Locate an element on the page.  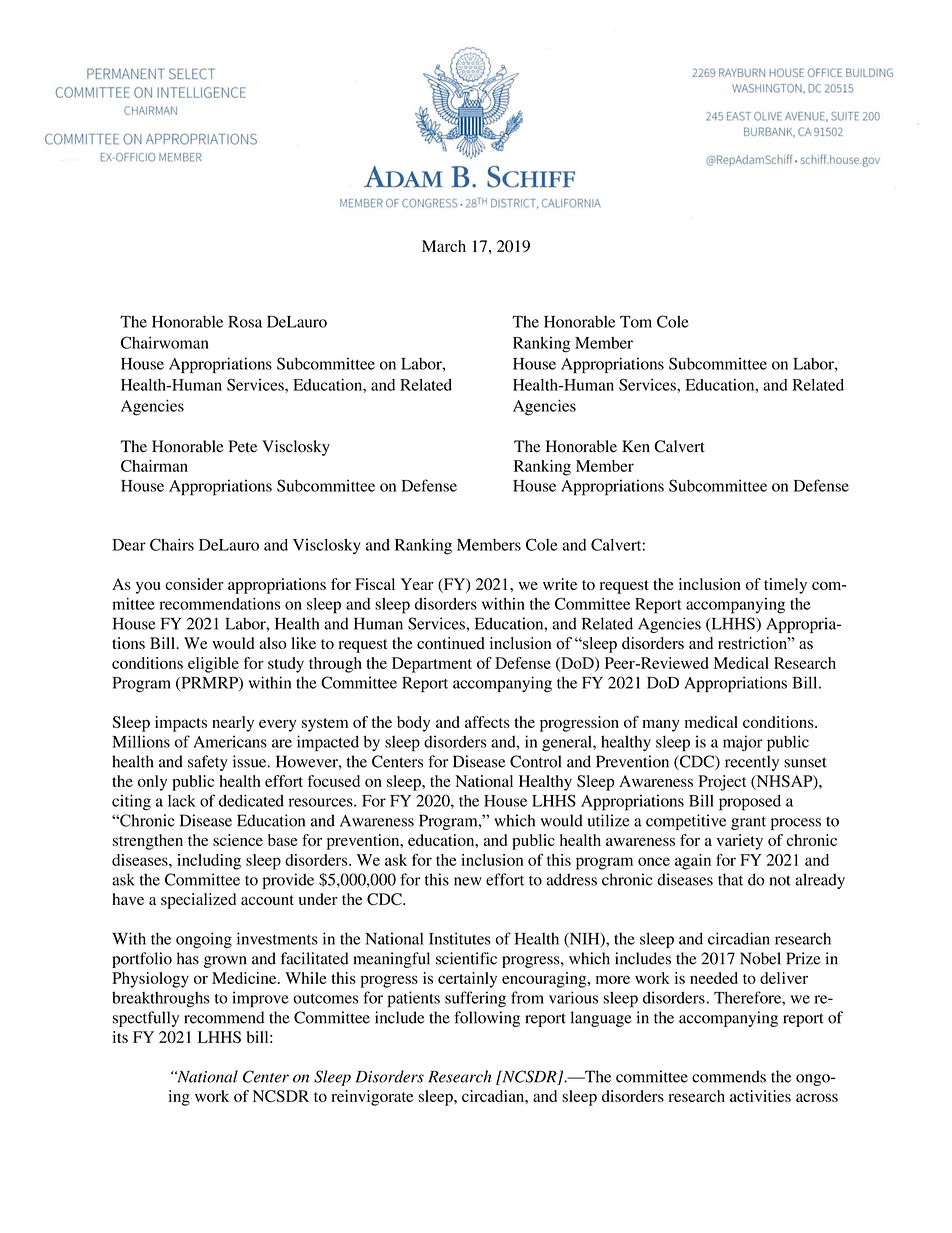
March is located at coordinates (444, 246).
